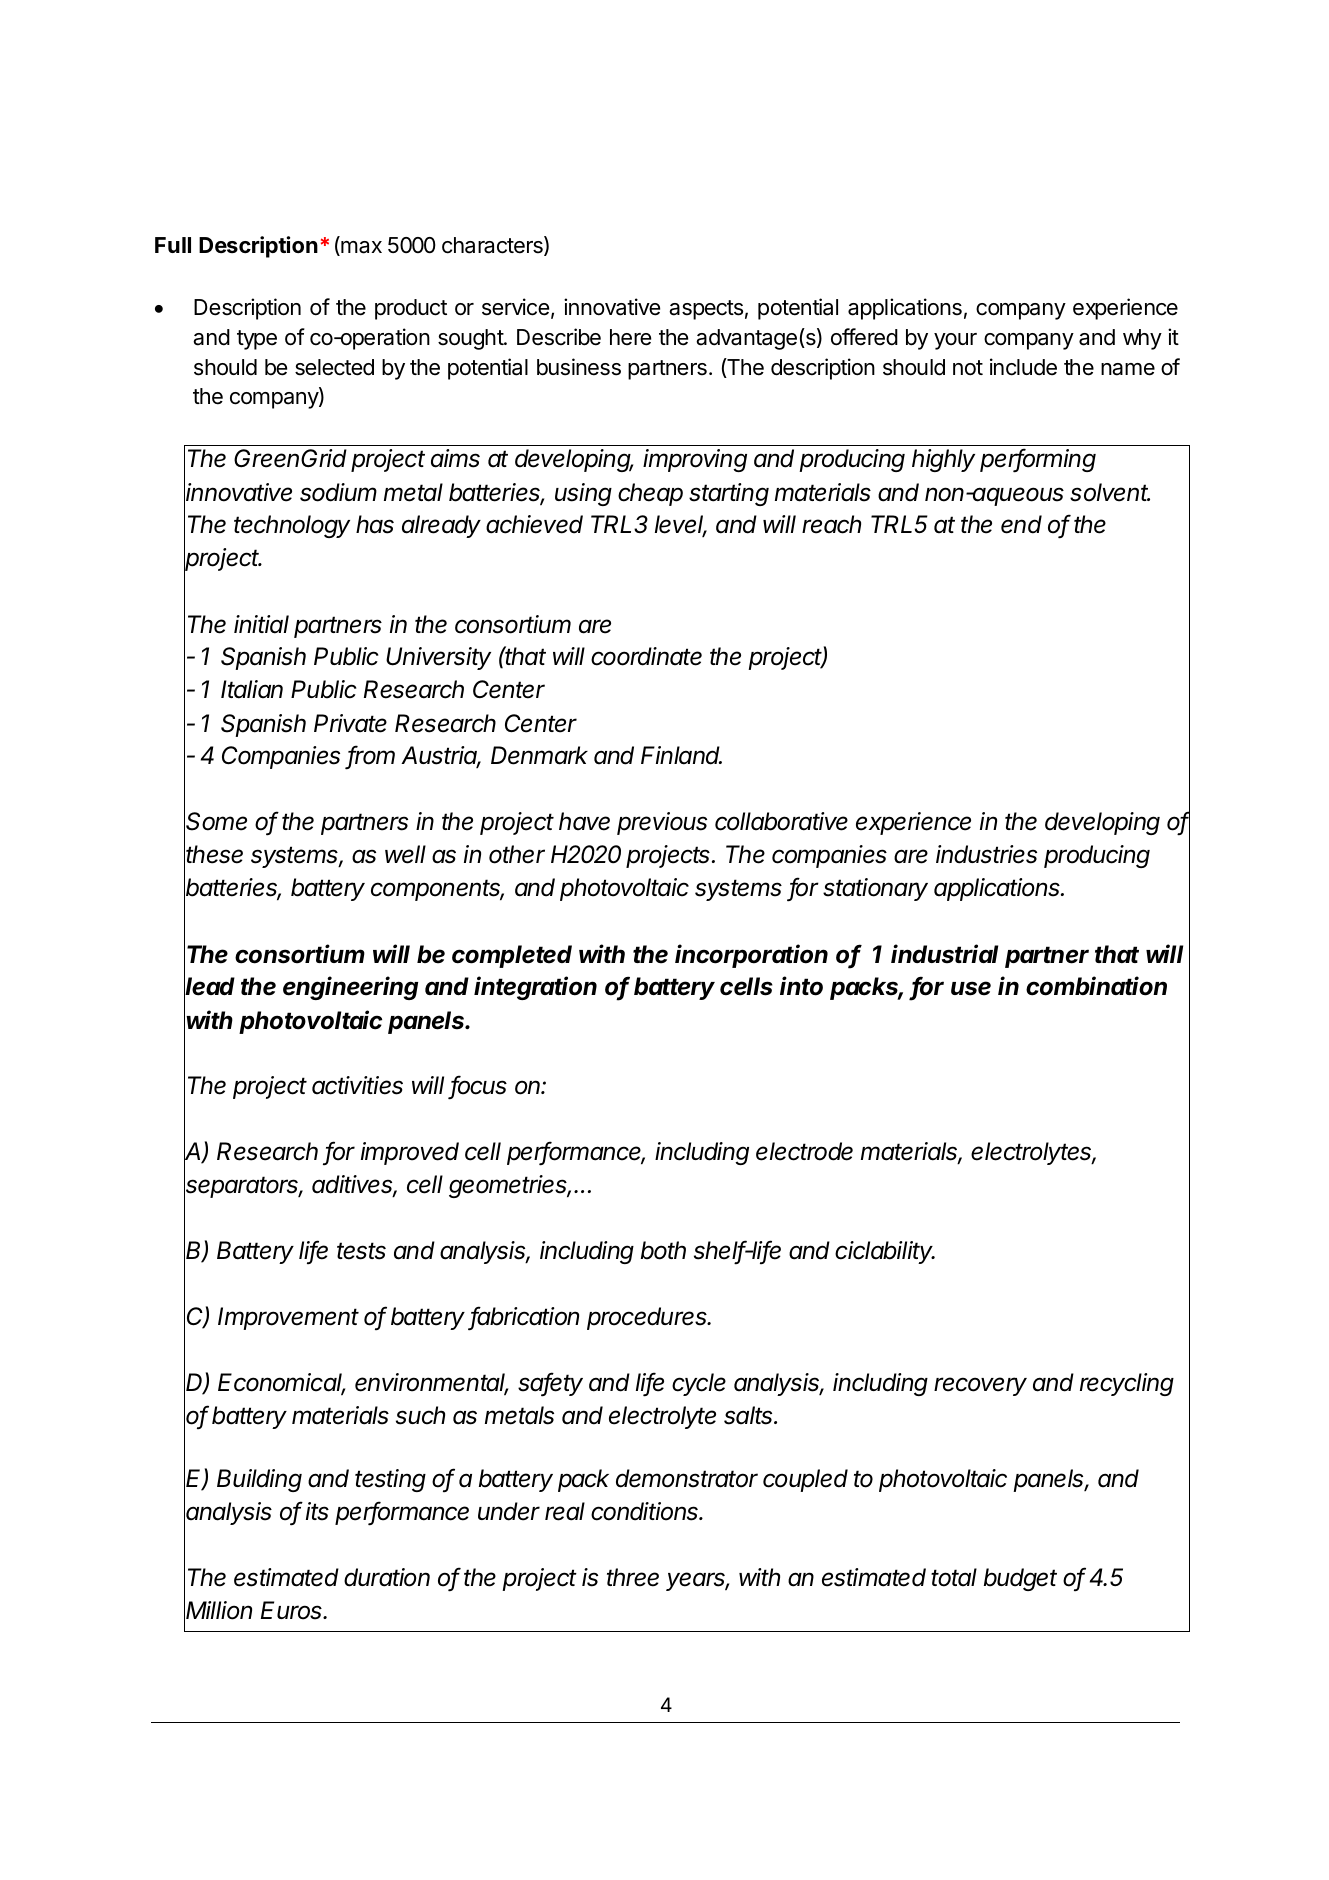  What do you see at coordinates (257, 340) in the document?
I see `type` at bounding box center [257, 340].
